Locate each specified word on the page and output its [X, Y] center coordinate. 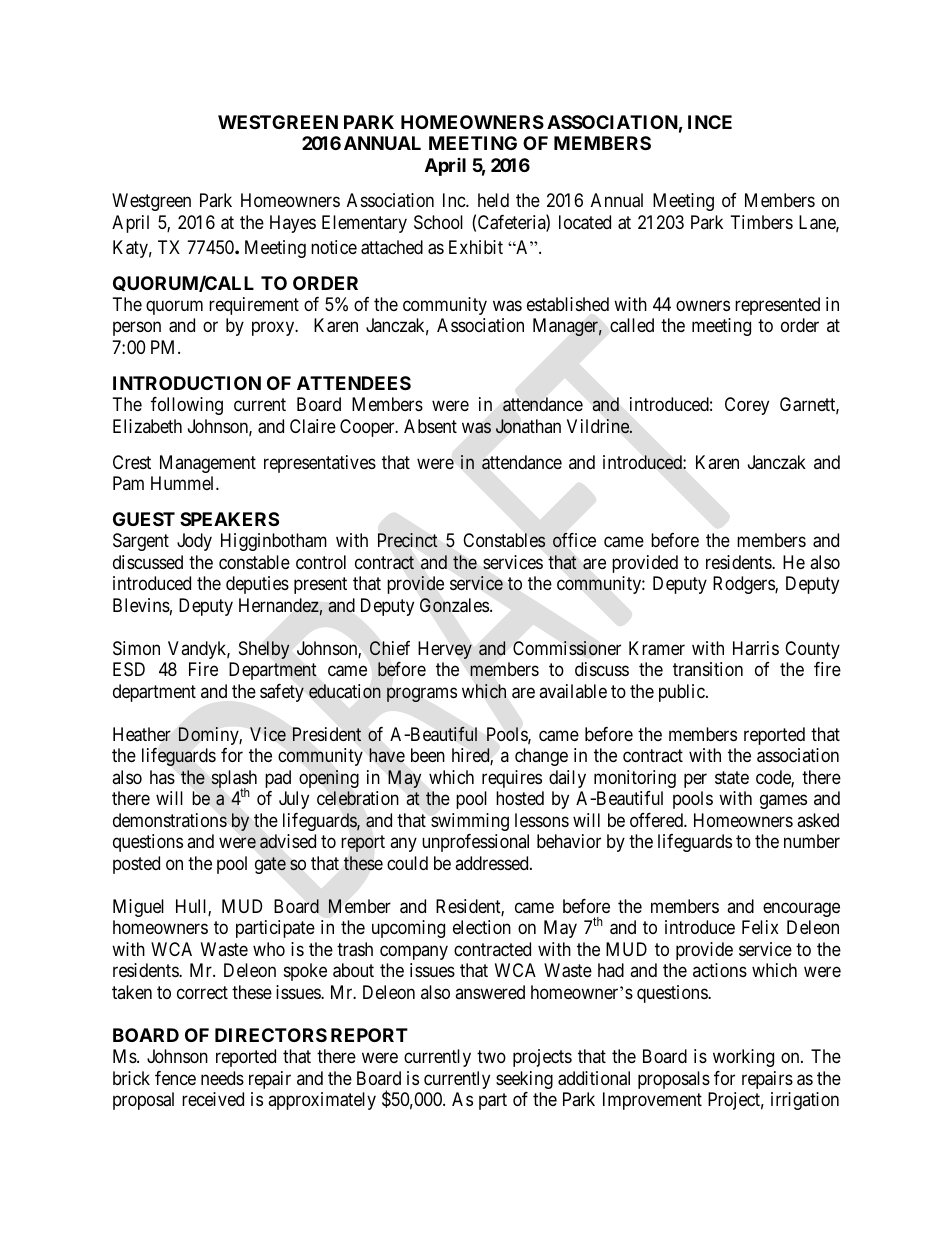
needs [222, 1078]
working [743, 1058]
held [493, 200]
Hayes [293, 224]
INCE [710, 122]
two [491, 1056]
